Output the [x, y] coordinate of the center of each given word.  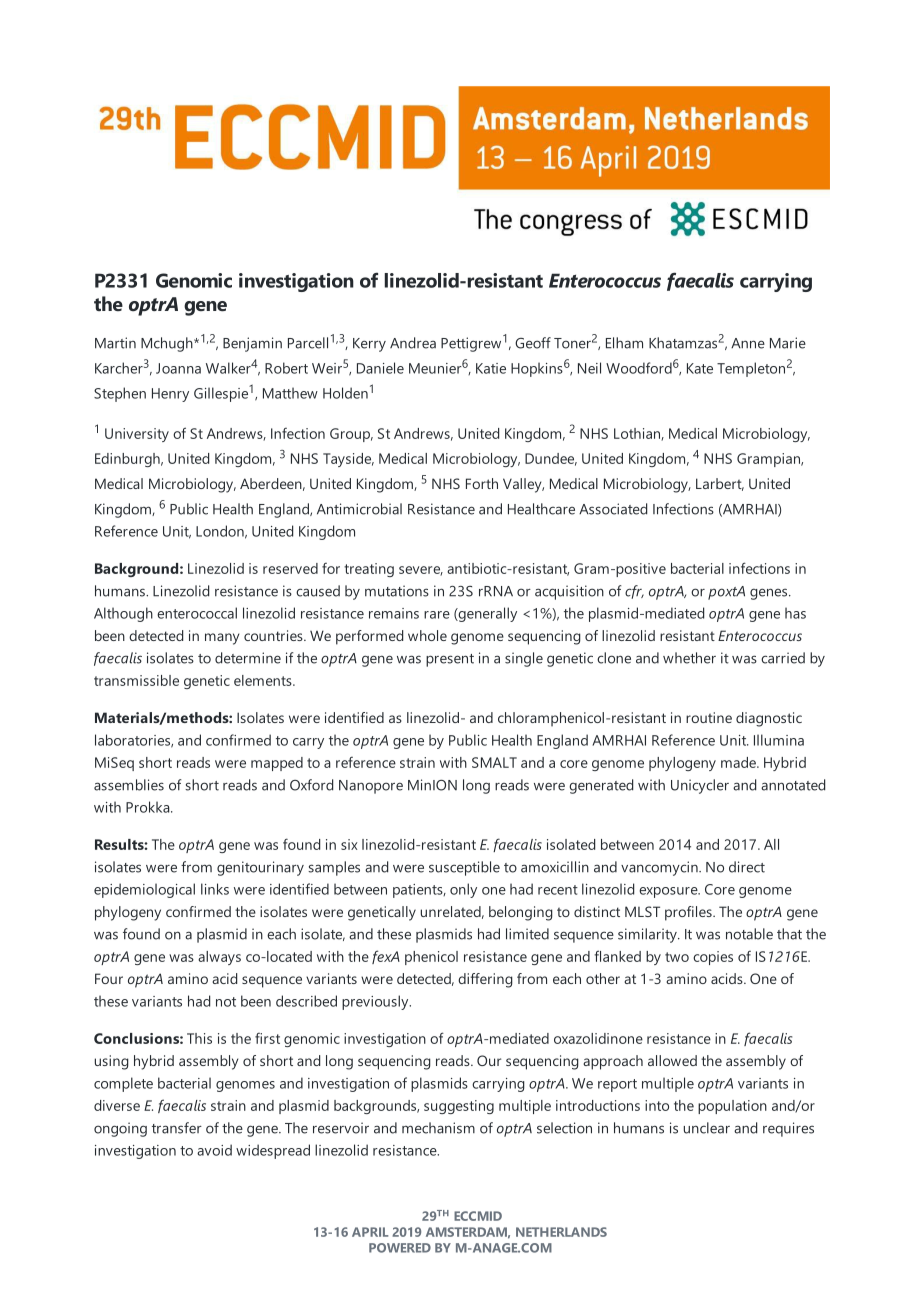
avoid [214, 1150]
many [222, 639]
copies [713, 958]
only [463, 890]
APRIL [370, 1232]
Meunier [435, 368]
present [450, 660]
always [219, 958]
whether [689, 658]
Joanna [178, 368]
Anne [748, 343]
